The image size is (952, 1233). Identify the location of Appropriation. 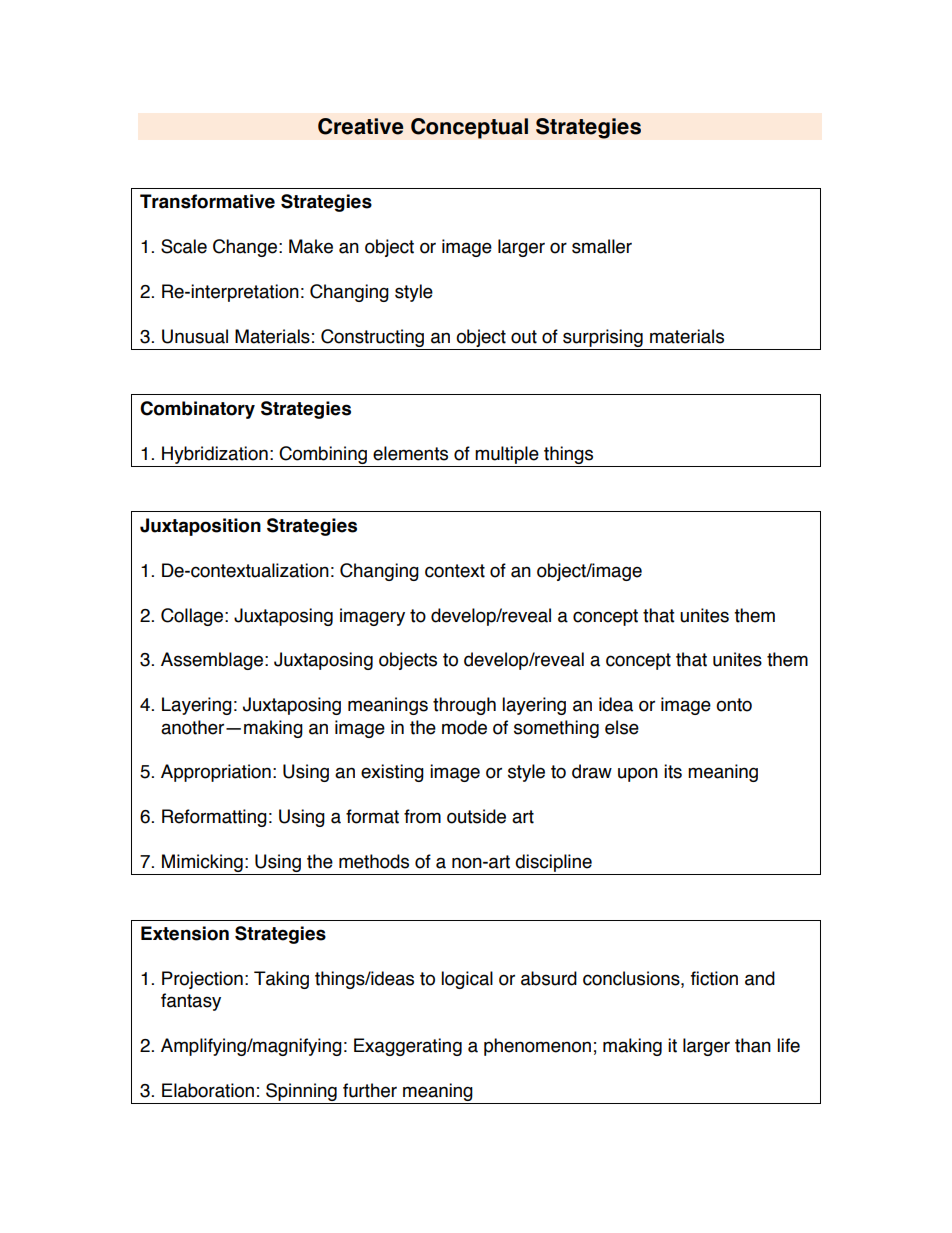
(216, 773).
